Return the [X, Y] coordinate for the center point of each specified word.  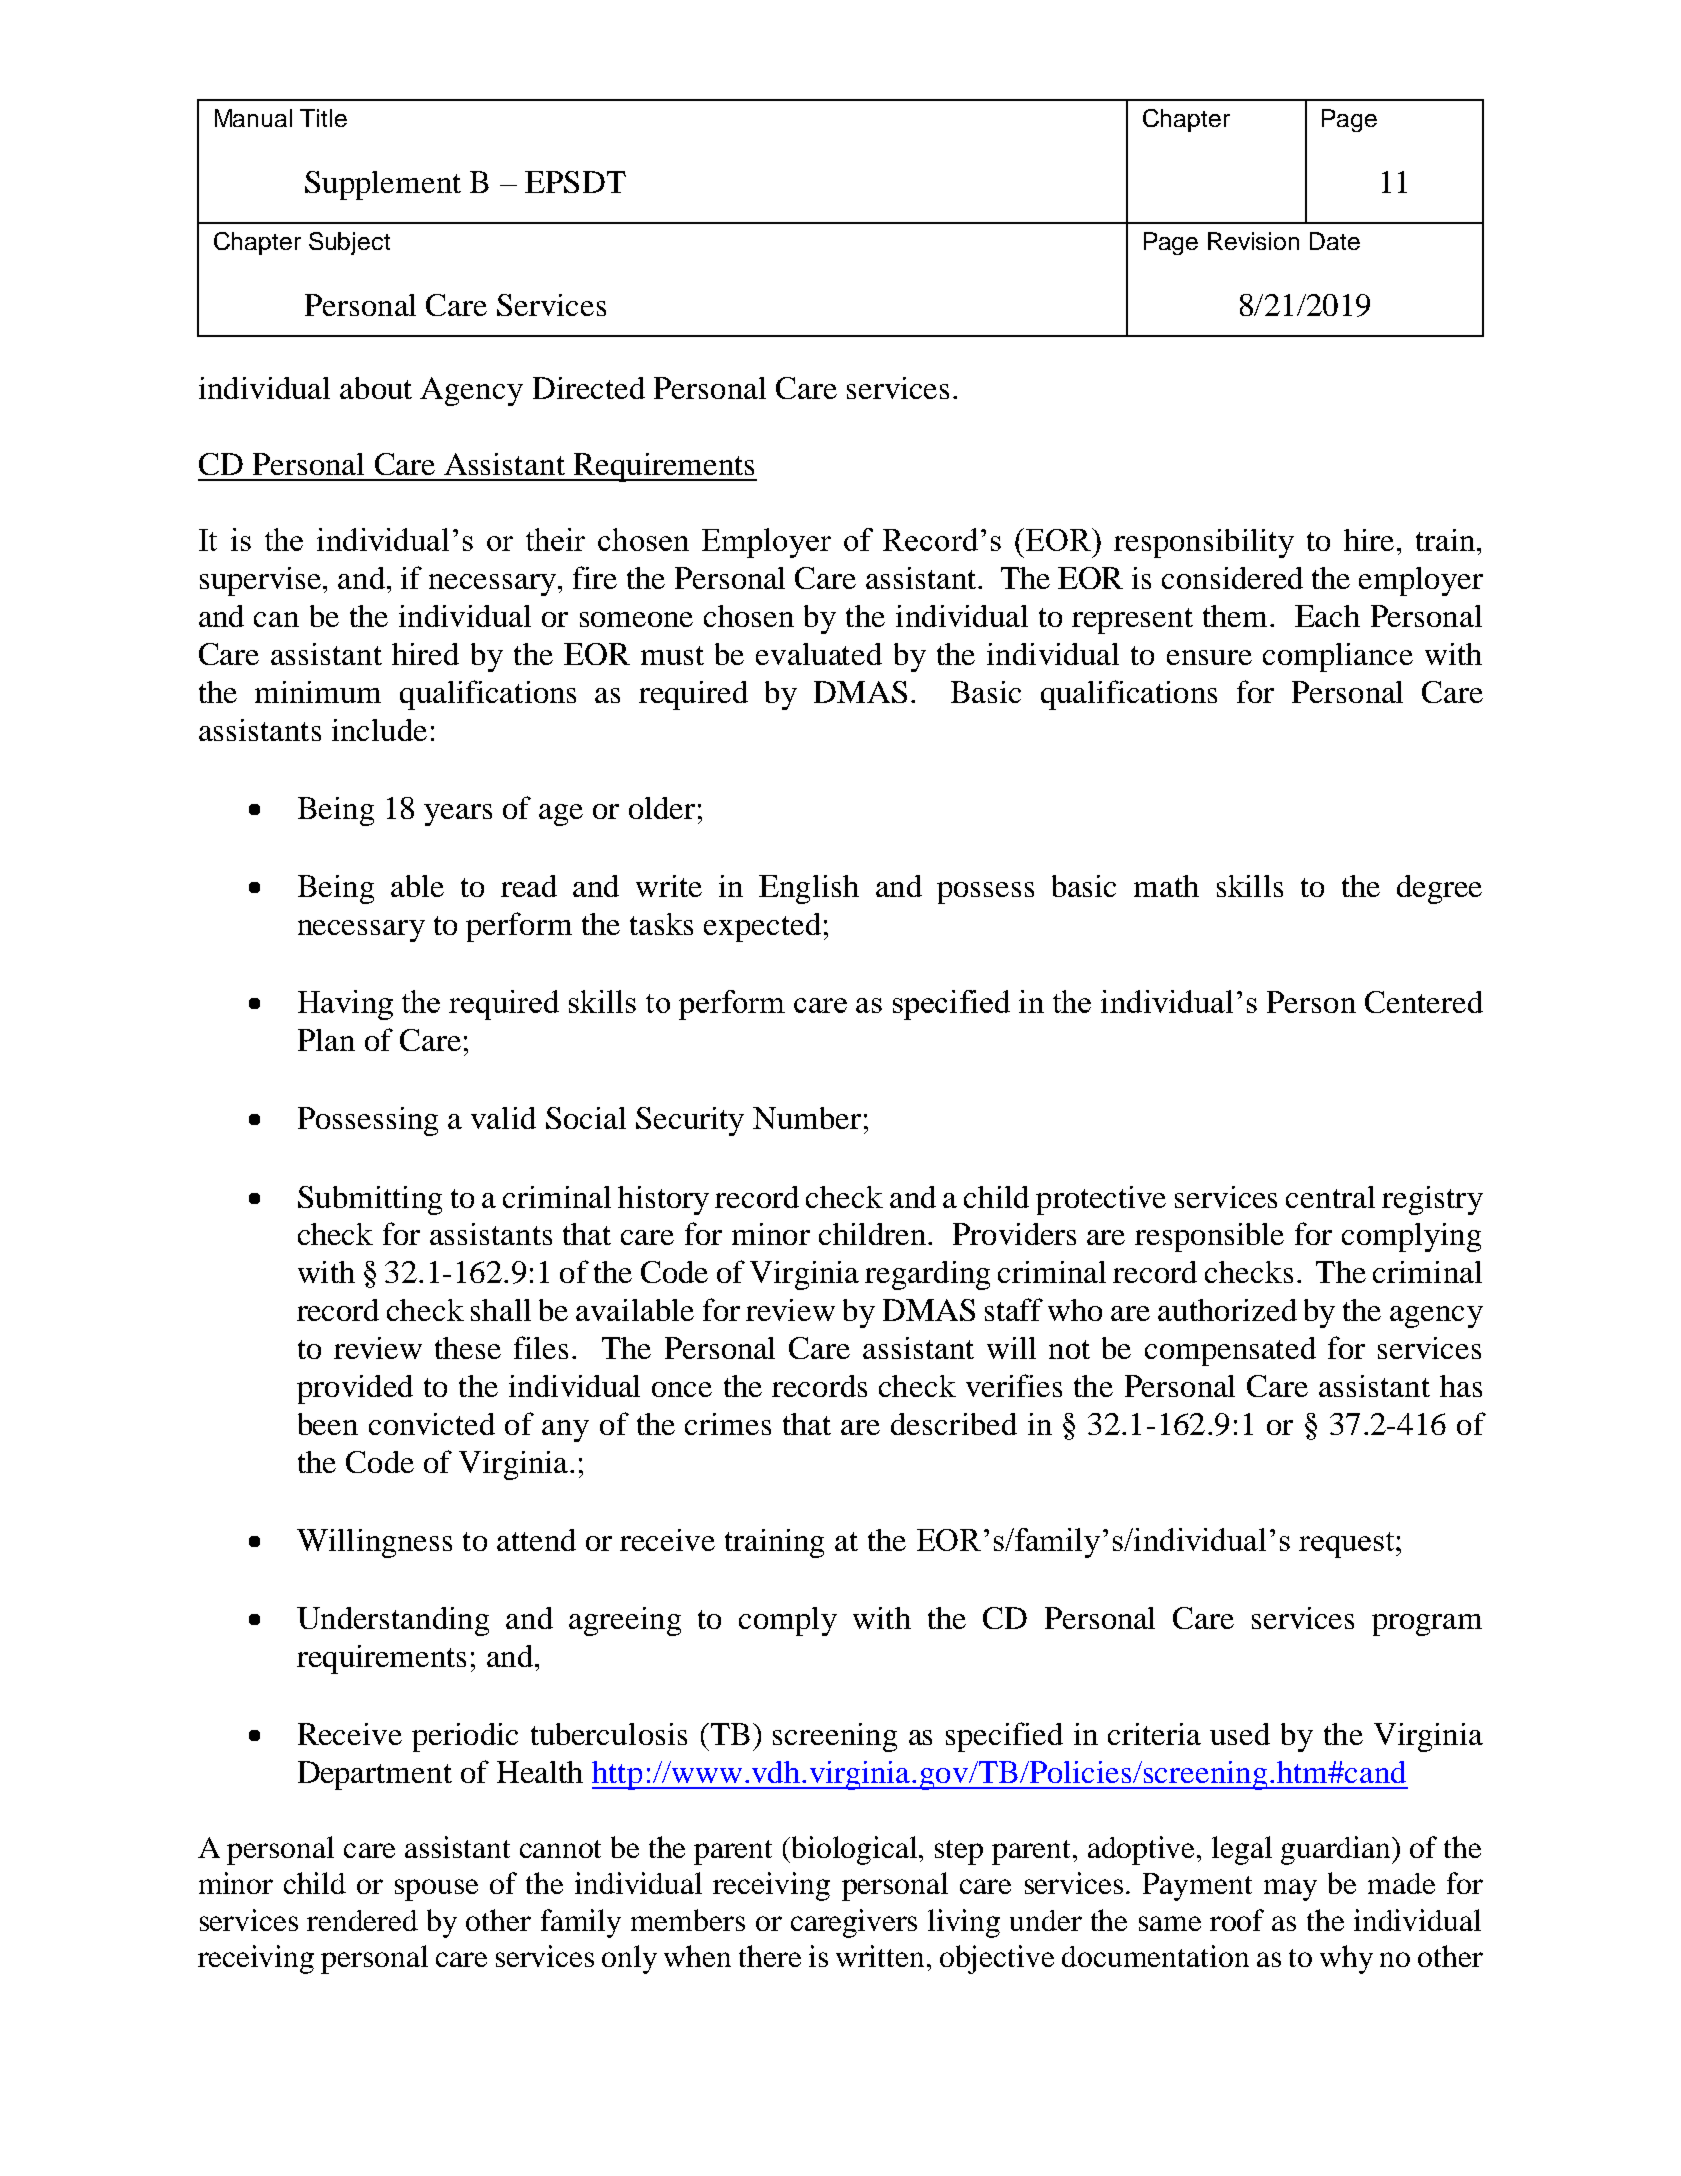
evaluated [819, 654]
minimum [318, 692]
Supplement [383, 185]
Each [1327, 616]
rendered [362, 1920]
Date [1335, 241]
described [954, 1424]
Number [807, 1118]
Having [345, 1005]
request [1348, 1545]
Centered [1424, 1002]
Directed [589, 388]
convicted [432, 1424]
